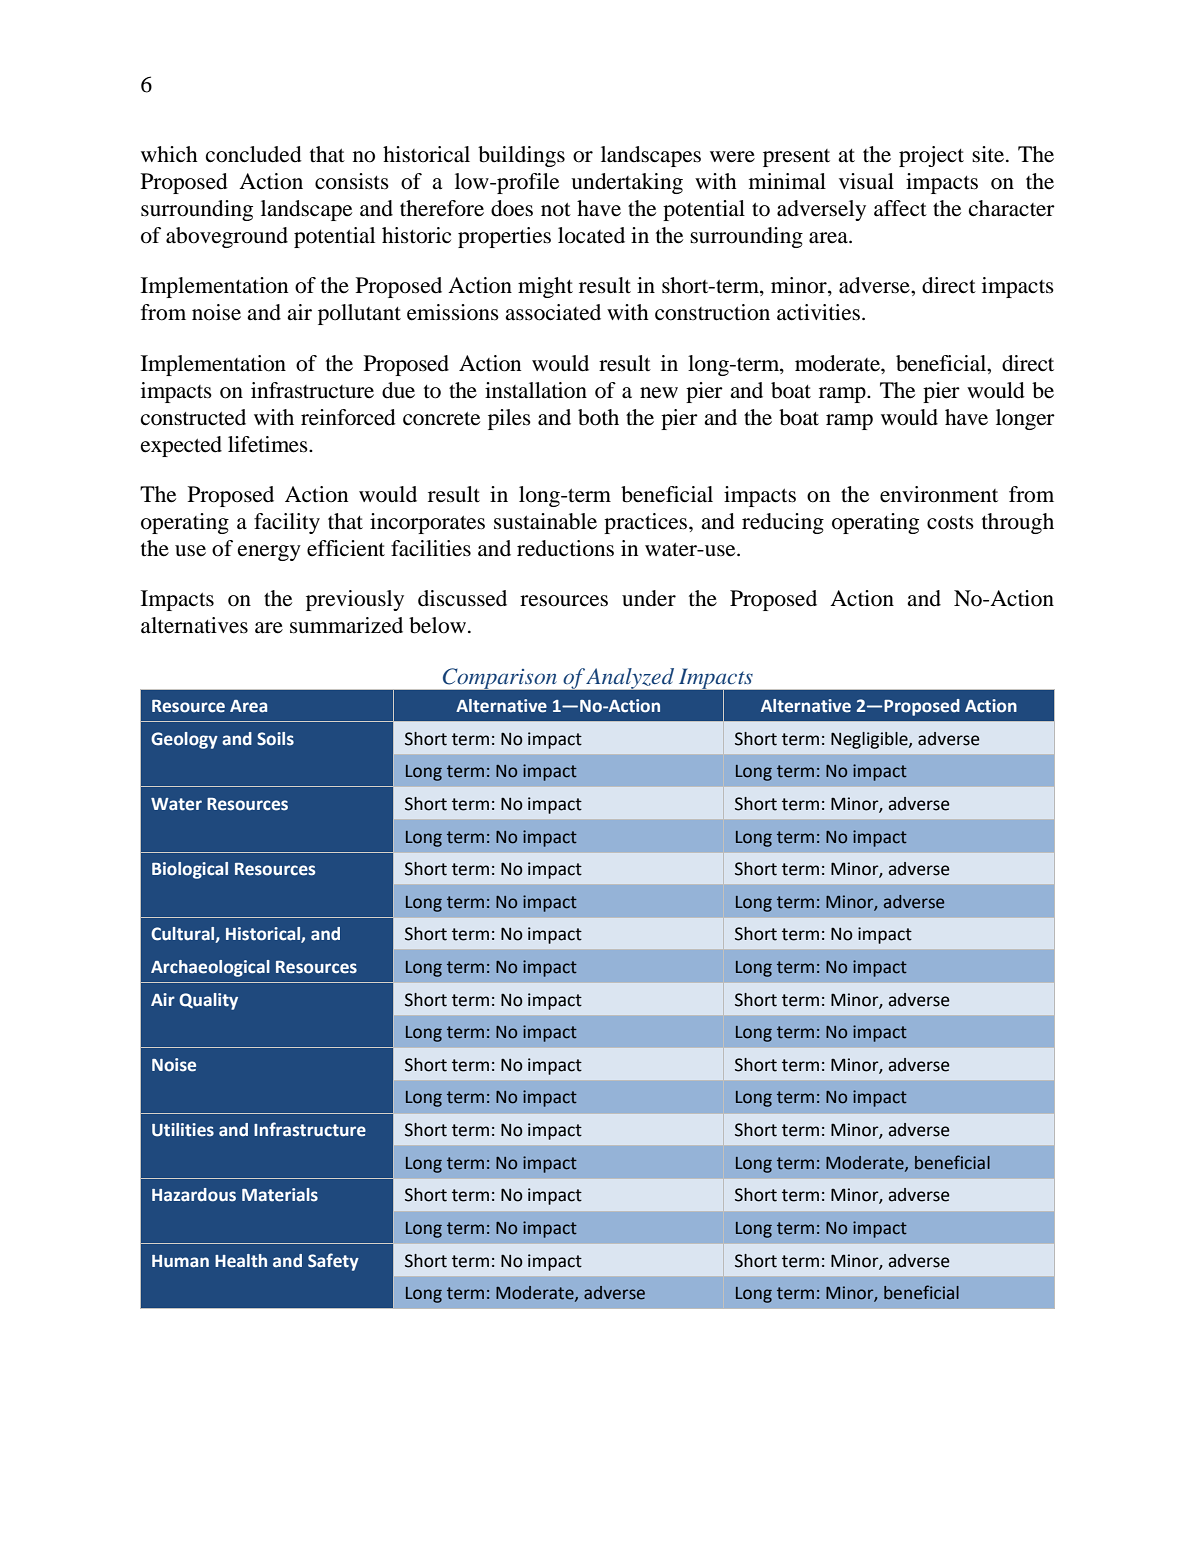 The image size is (1195, 1546). I want to click on Materials, so click(280, 1195).
